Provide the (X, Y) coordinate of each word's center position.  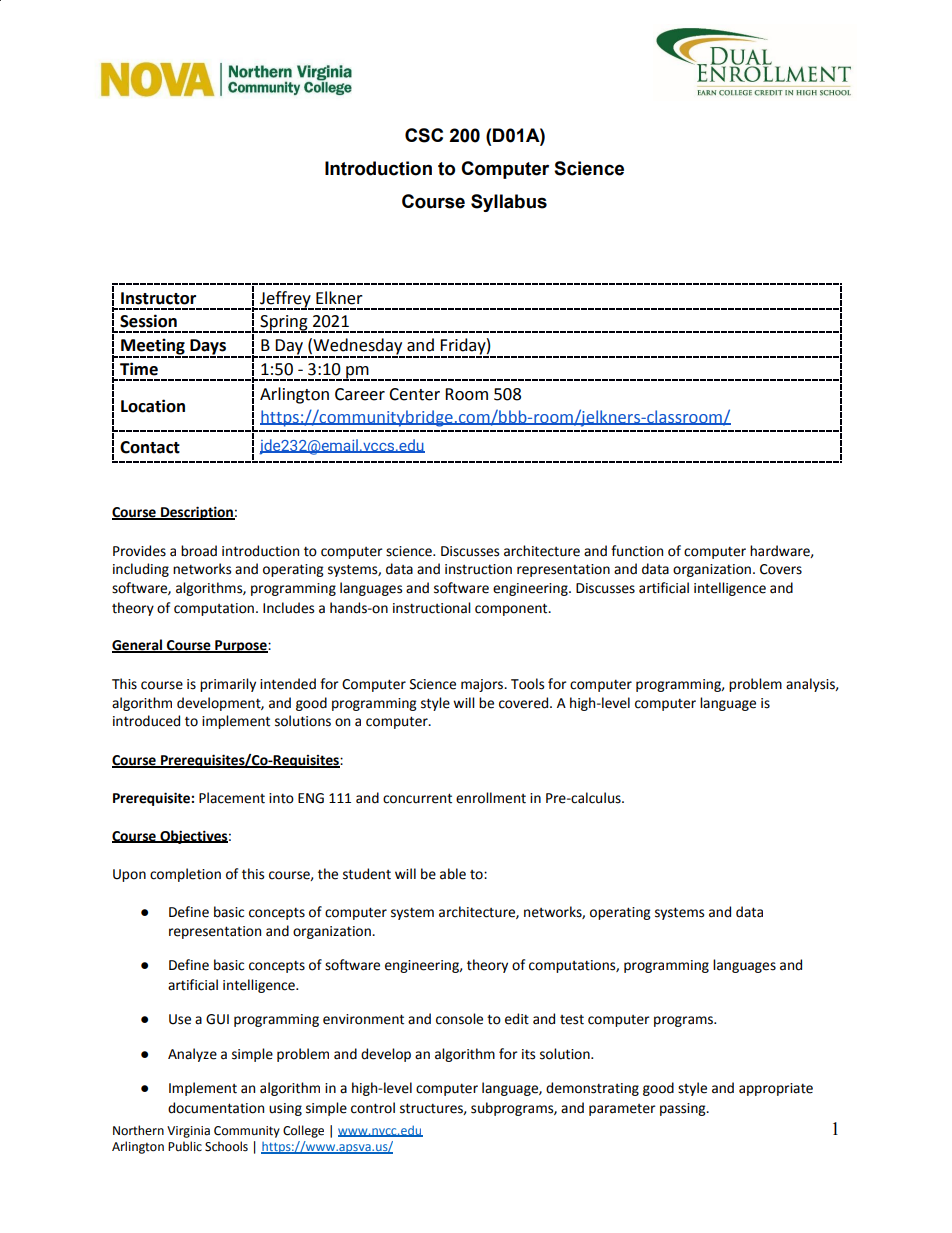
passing (684, 1109)
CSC (424, 135)
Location (153, 406)
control (373, 1108)
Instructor (158, 298)
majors (483, 685)
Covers (781, 569)
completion (185, 875)
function (637, 551)
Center (414, 394)
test (572, 1020)
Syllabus (509, 203)
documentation (216, 1108)
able (453, 874)
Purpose (241, 646)
